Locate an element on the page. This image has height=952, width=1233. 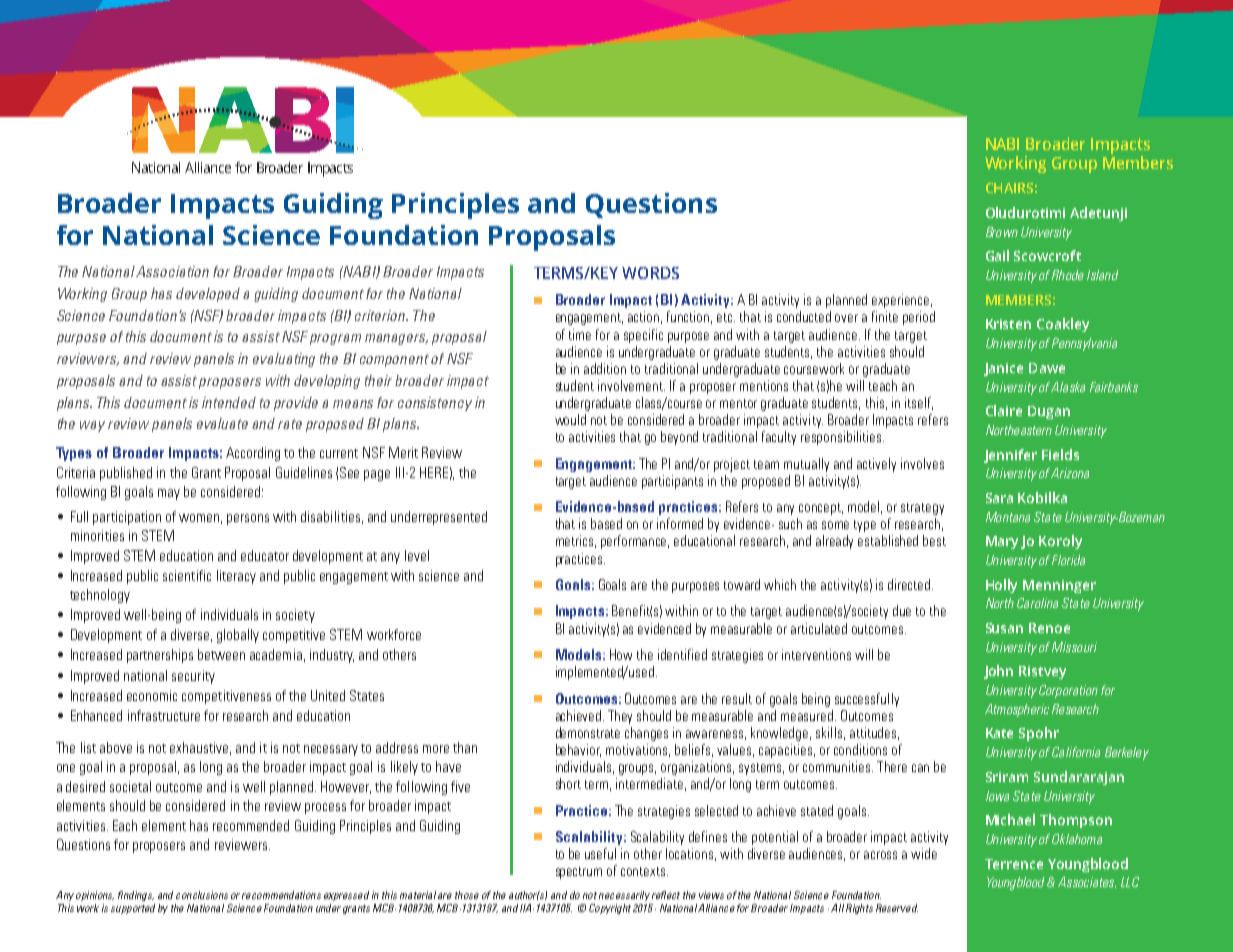
Susan is located at coordinates (1004, 628).
